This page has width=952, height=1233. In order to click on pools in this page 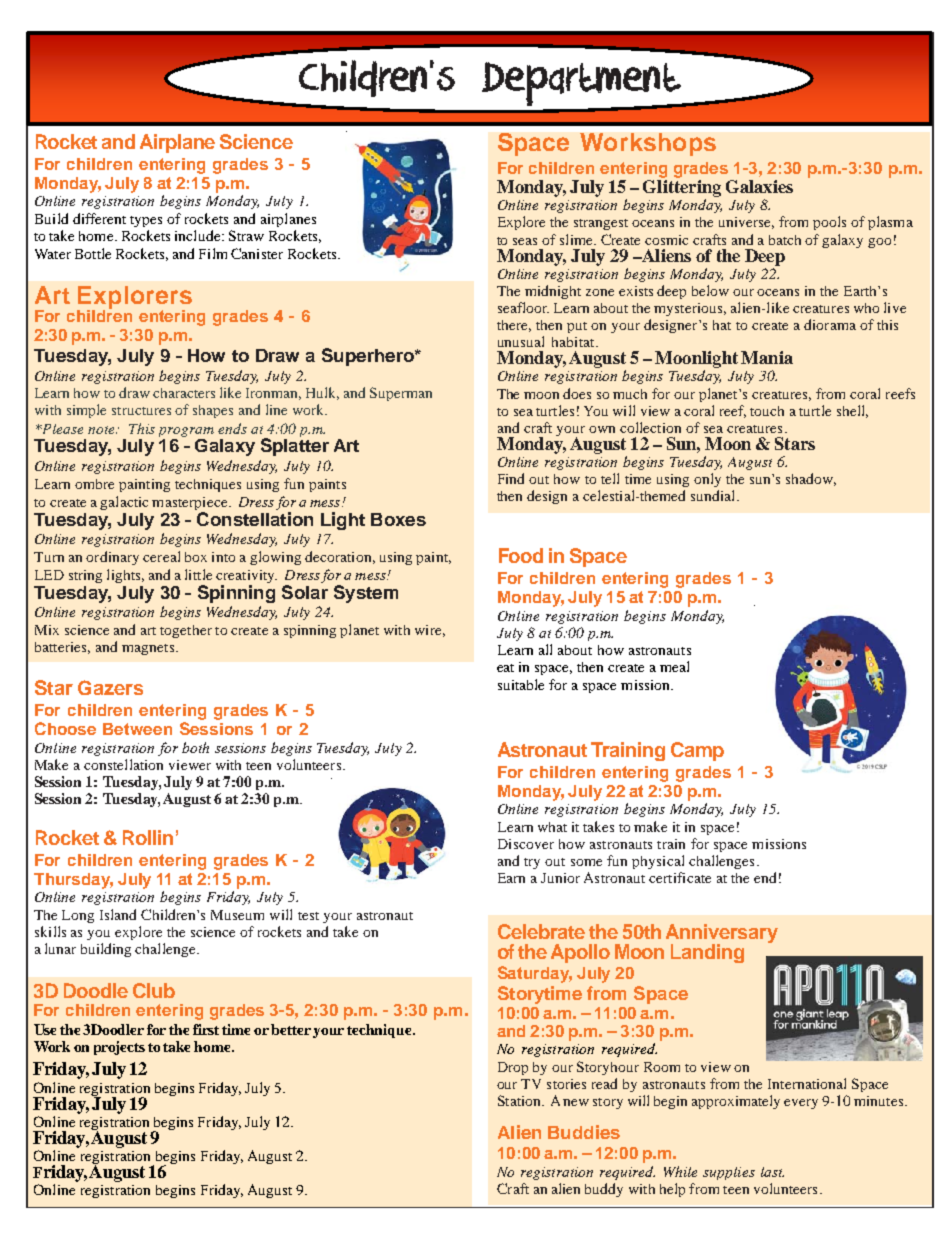, I will do `click(829, 223)`.
